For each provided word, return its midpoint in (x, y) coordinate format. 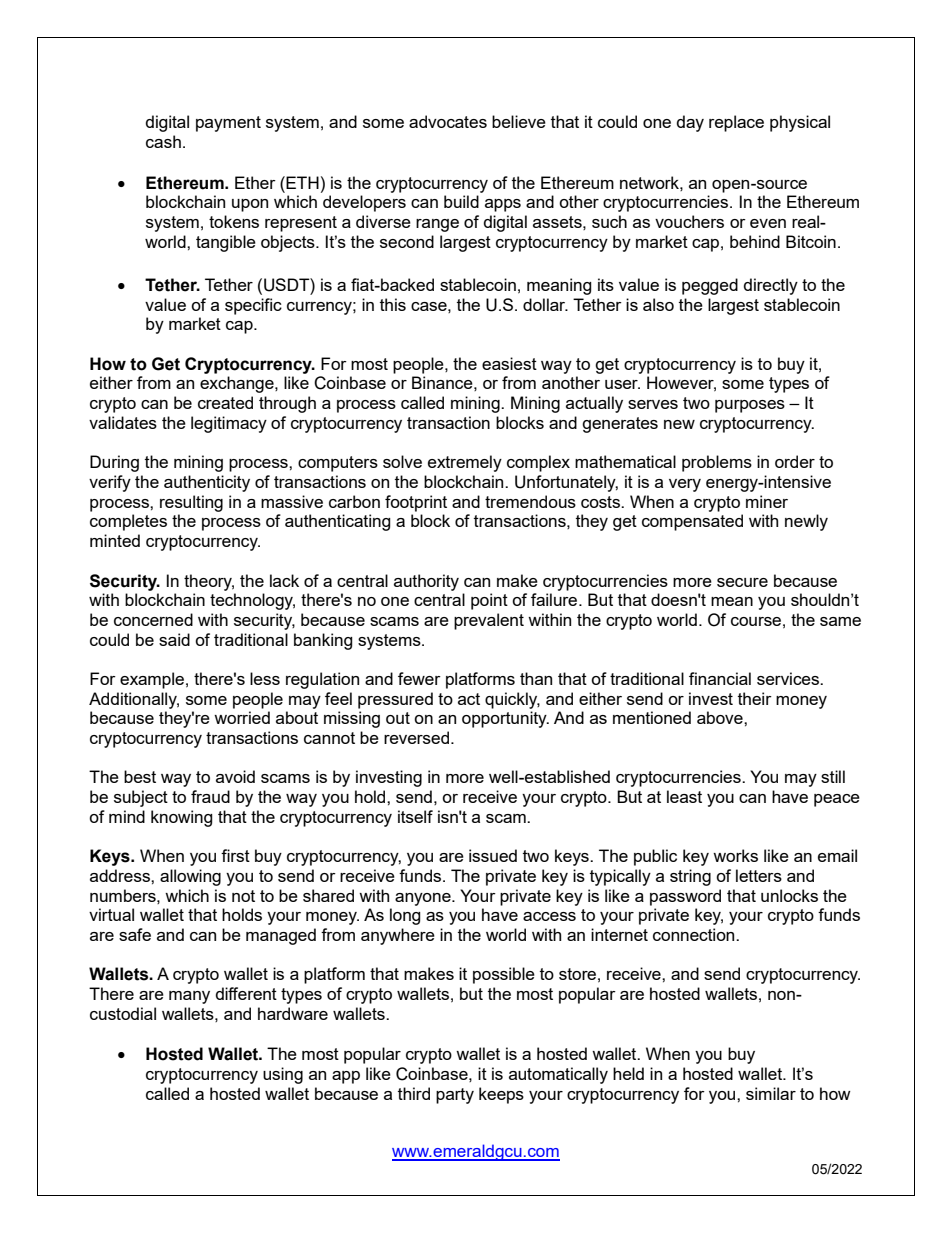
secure (742, 582)
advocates (448, 121)
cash (163, 141)
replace (736, 123)
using (283, 1075)
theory (209, 582)
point (489, 601)
